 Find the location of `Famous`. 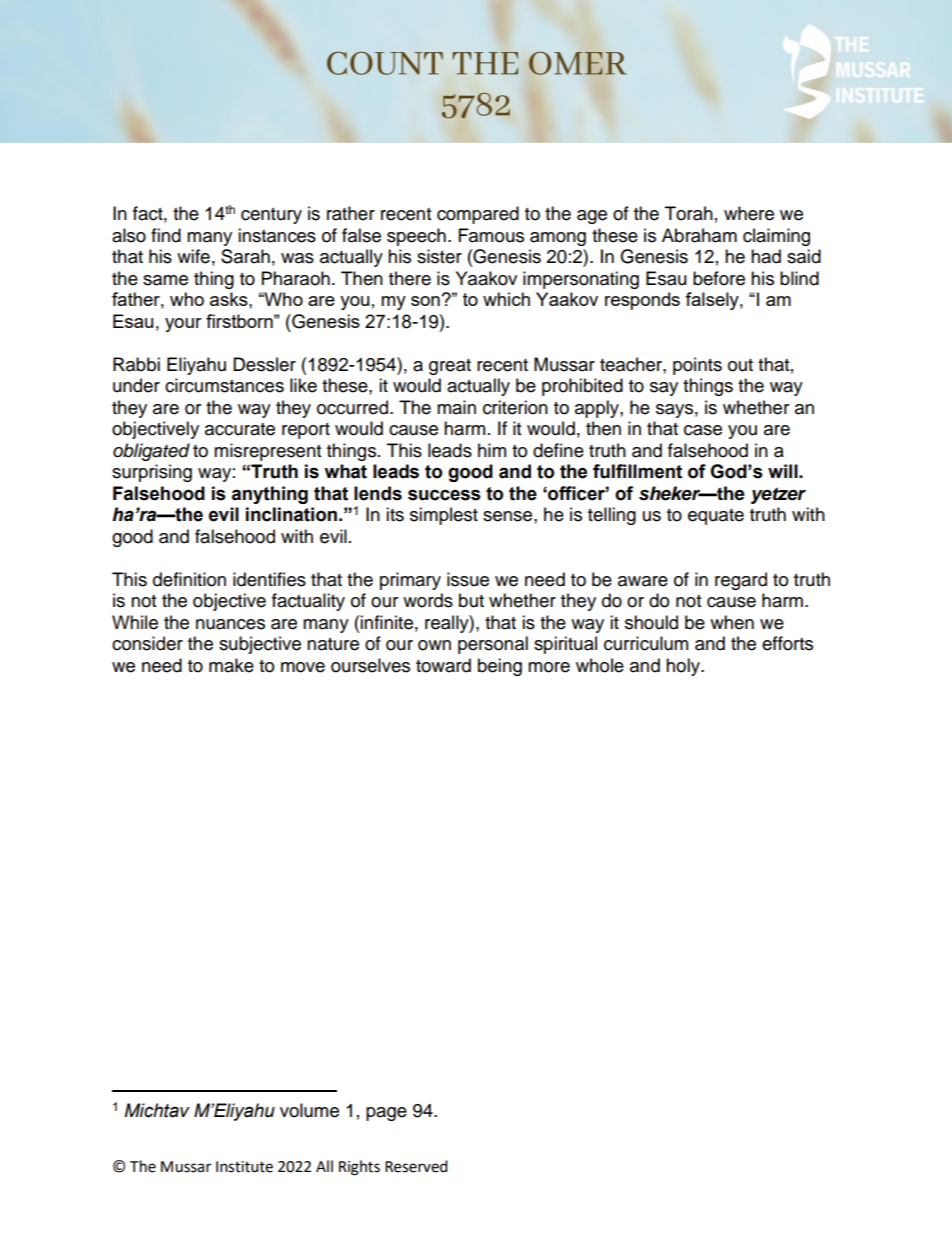

Famous is located at coordinates (491, 235).
